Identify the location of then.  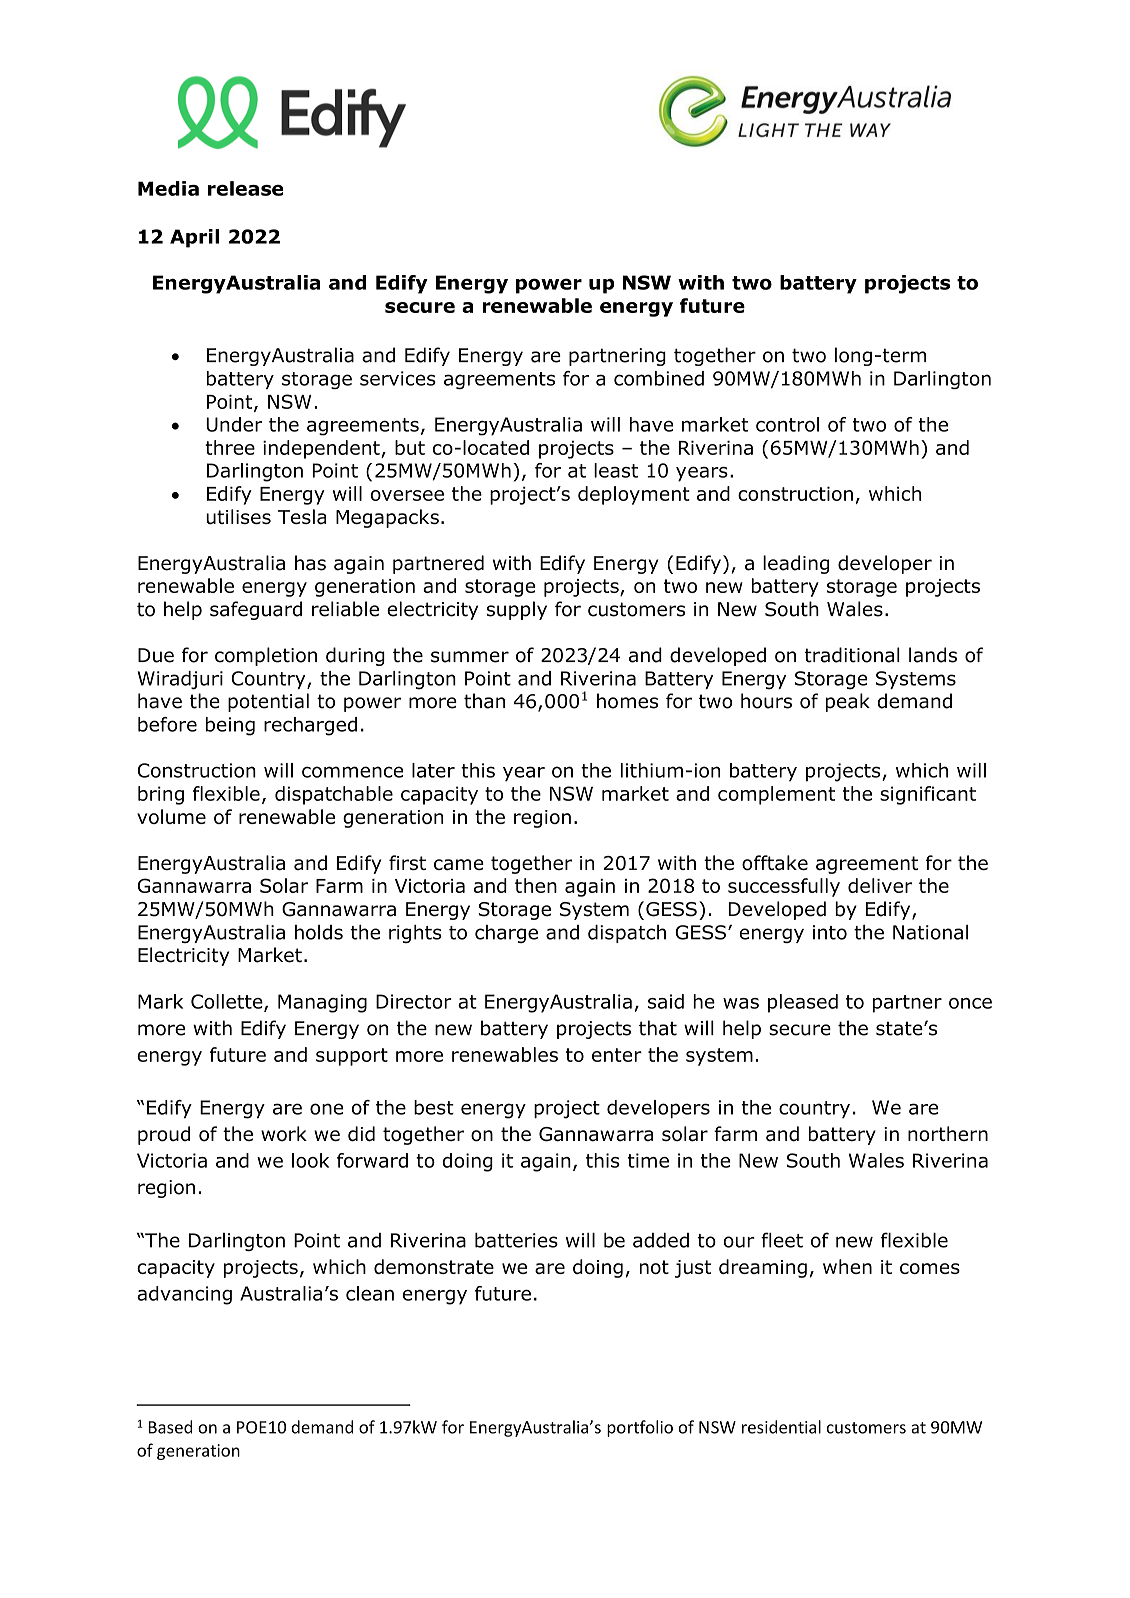
(536, 885).
